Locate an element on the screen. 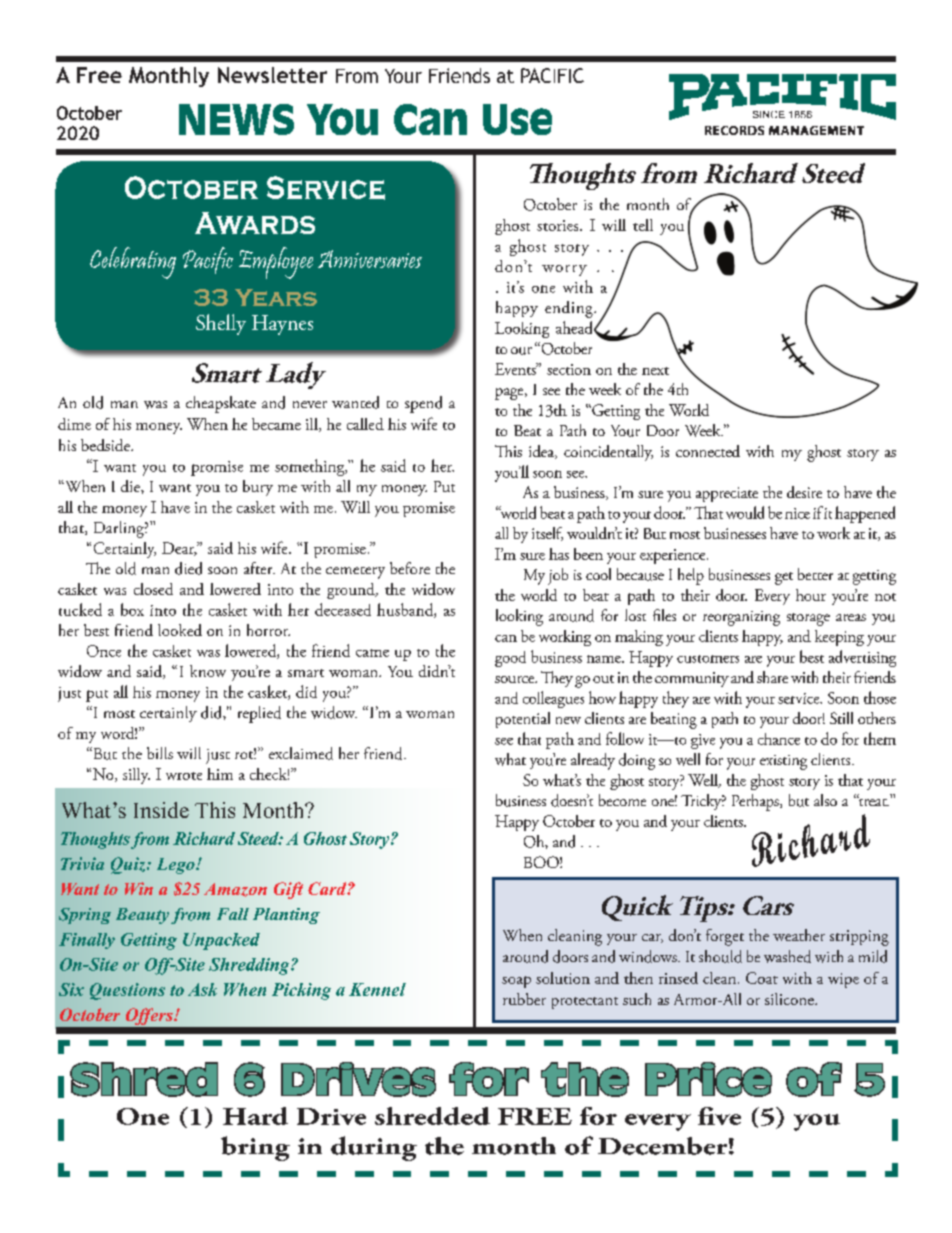 Image resolution: width=952 pixels, height=1233 pixels. stories is located at coordinates (559, 225).
